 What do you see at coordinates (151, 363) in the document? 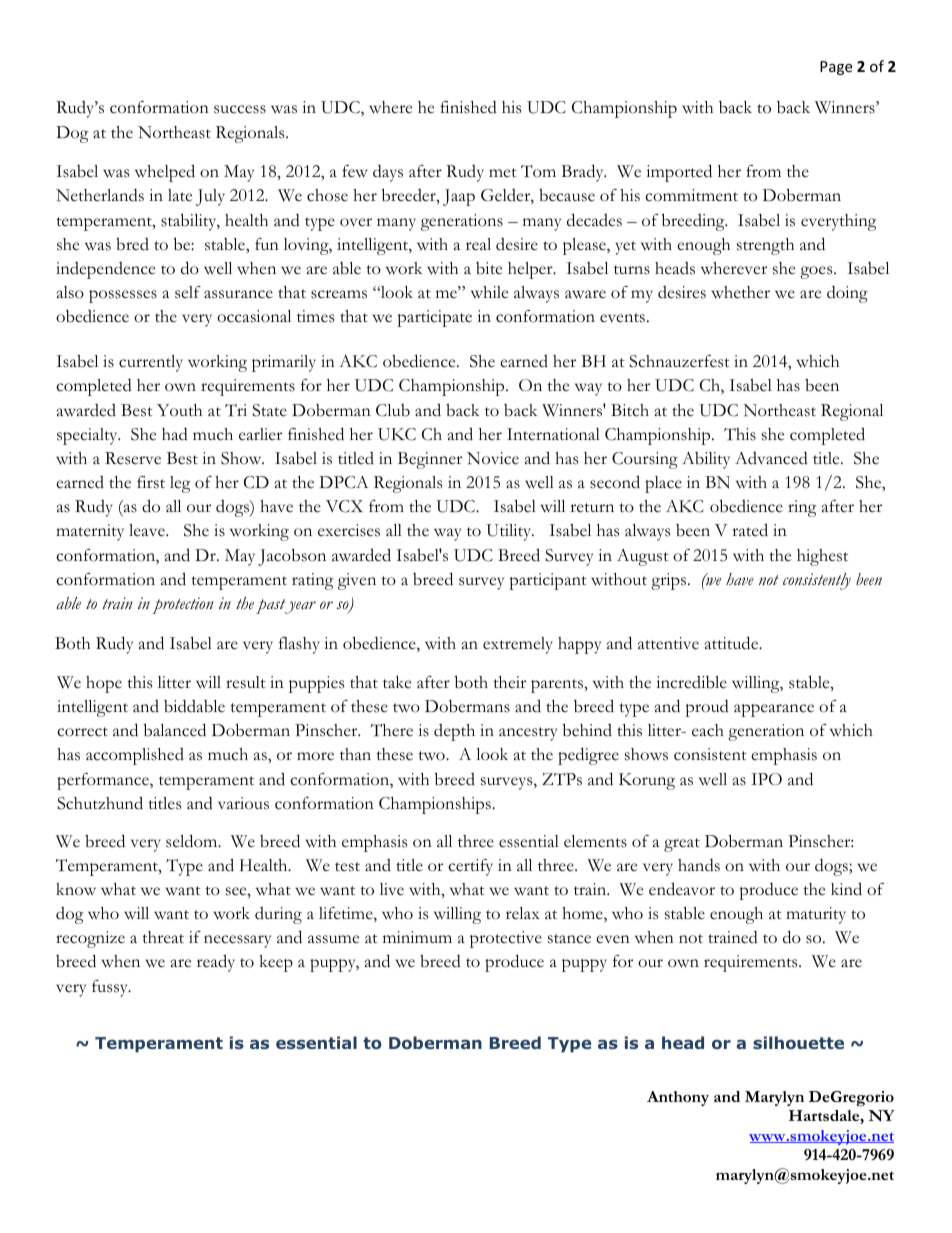
I see `currently` at bounding box center [151, 363].
